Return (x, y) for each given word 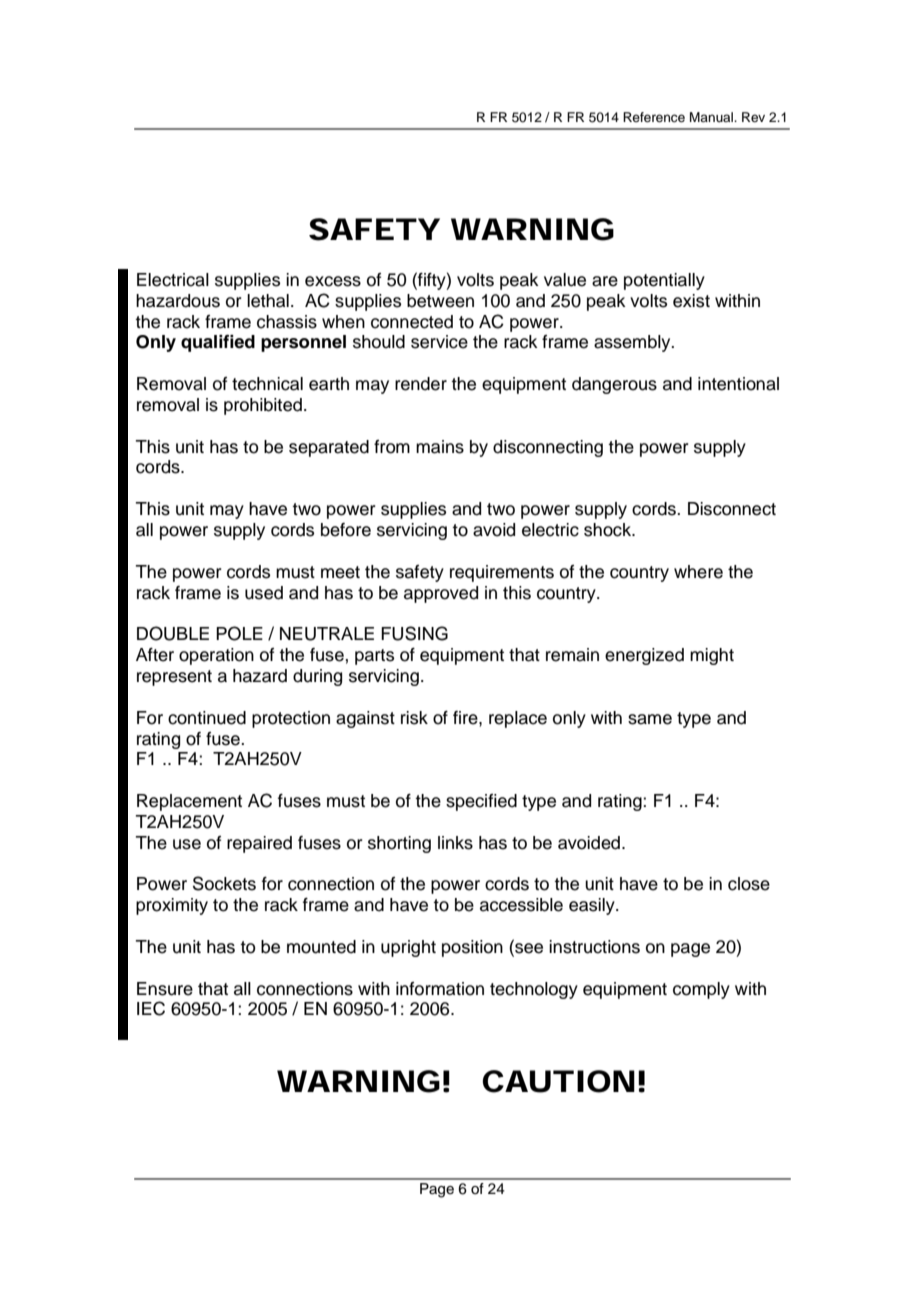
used (264, 593)
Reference (654, 117)
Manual (712, 117)
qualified (218, 343)
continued (207, 718)
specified (481, 802)
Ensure (165, 989)
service (439, 342)
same (650, 719)
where (698, 572)
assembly (633, 343)
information (440, 989)
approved (441, 594)
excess (333, 281)
